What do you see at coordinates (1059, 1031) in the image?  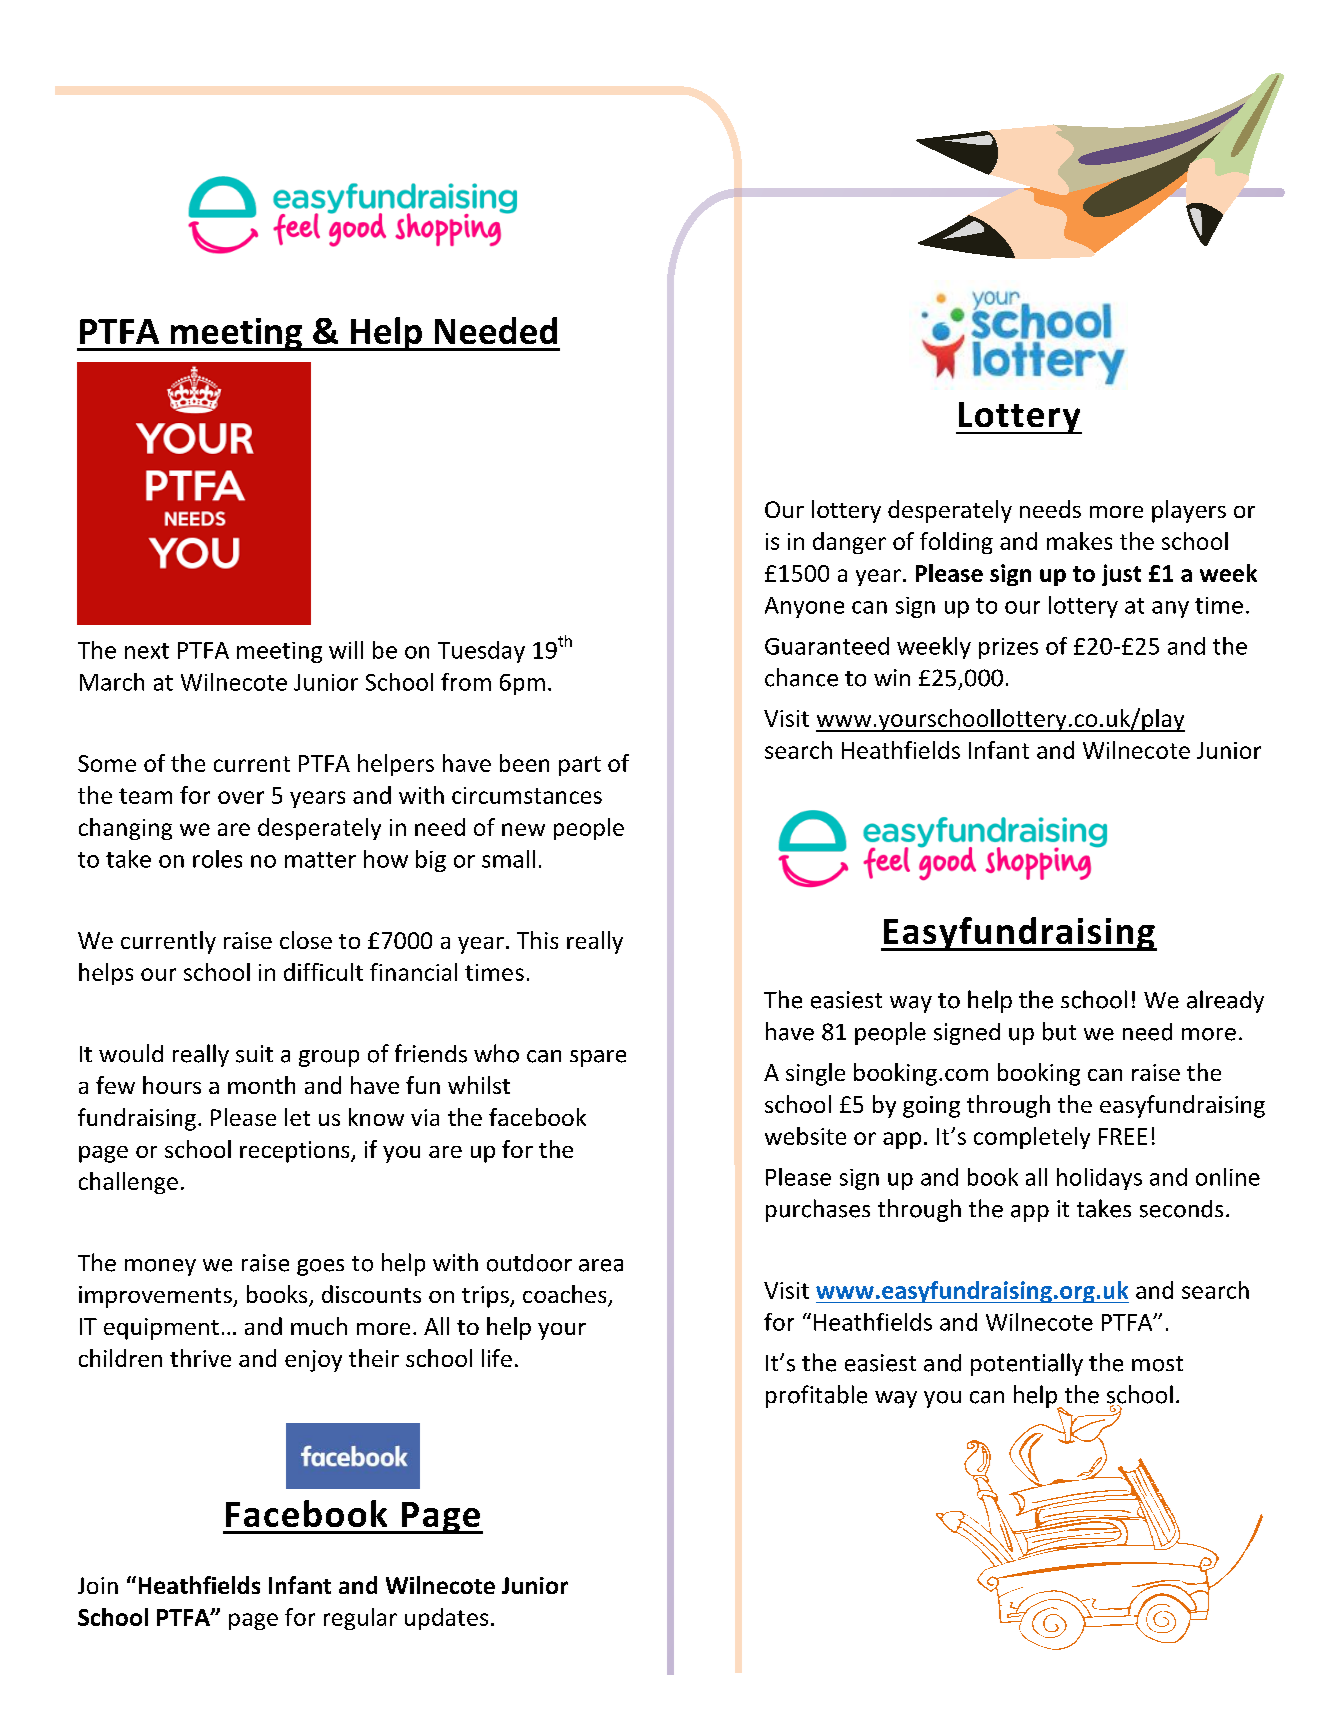 I see `but` at bounding box center [1059, 1031].
